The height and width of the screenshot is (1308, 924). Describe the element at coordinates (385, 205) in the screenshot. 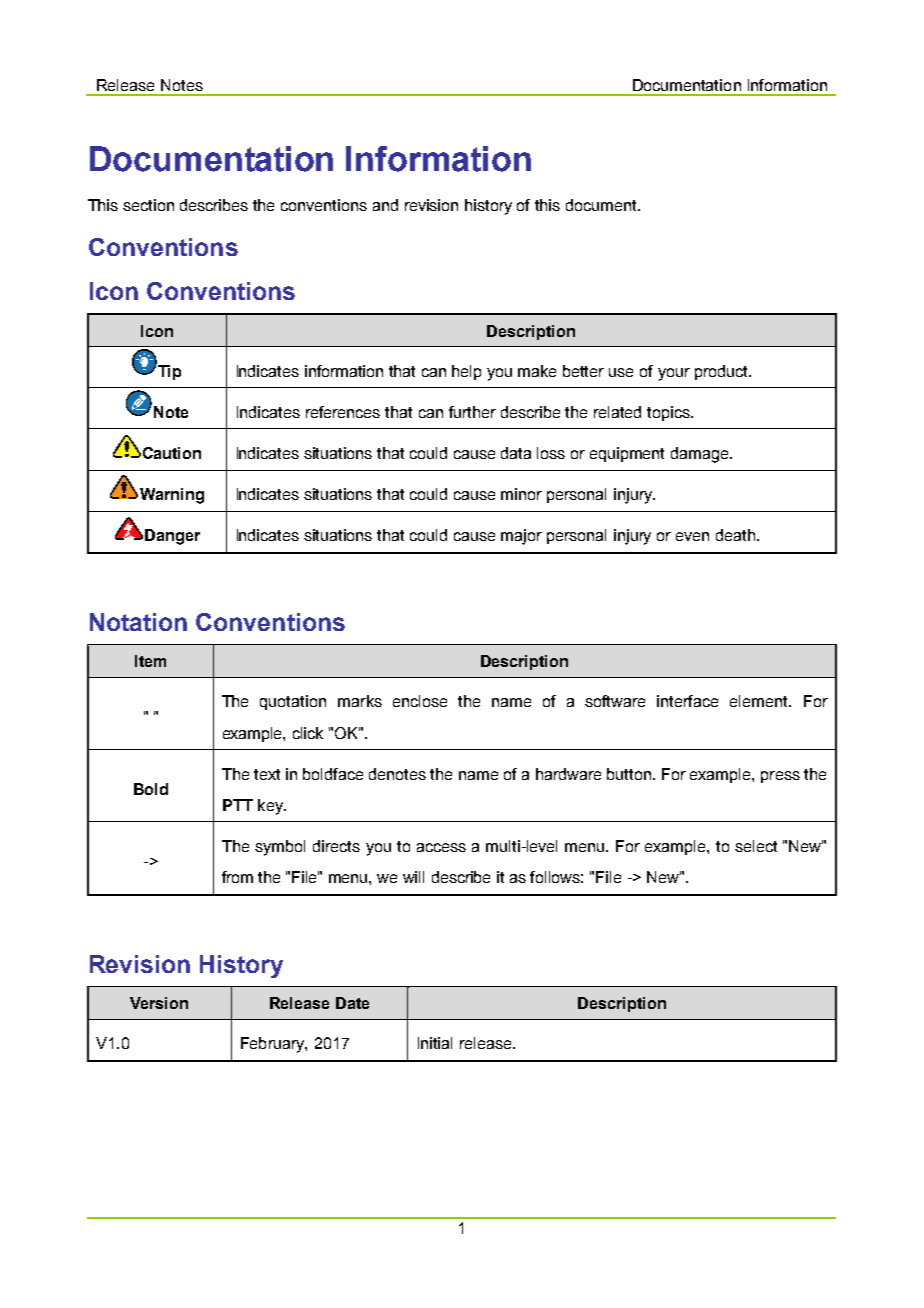

I see `and` at that location.
